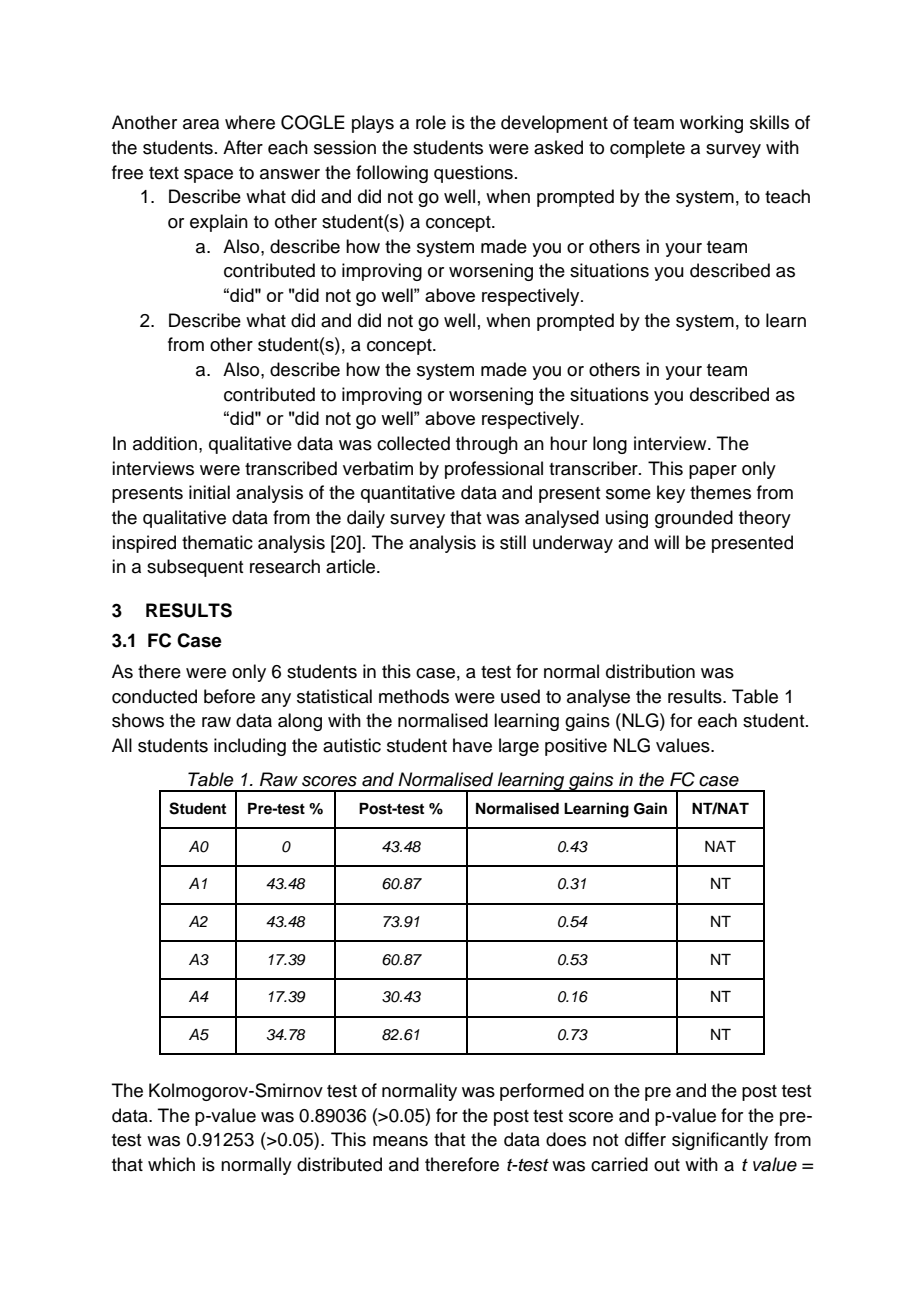 The height and width of the screenshot is (1308, 924). Describe the element at coordinates (666, 542) in the screenshot. I see `will` at that location.
